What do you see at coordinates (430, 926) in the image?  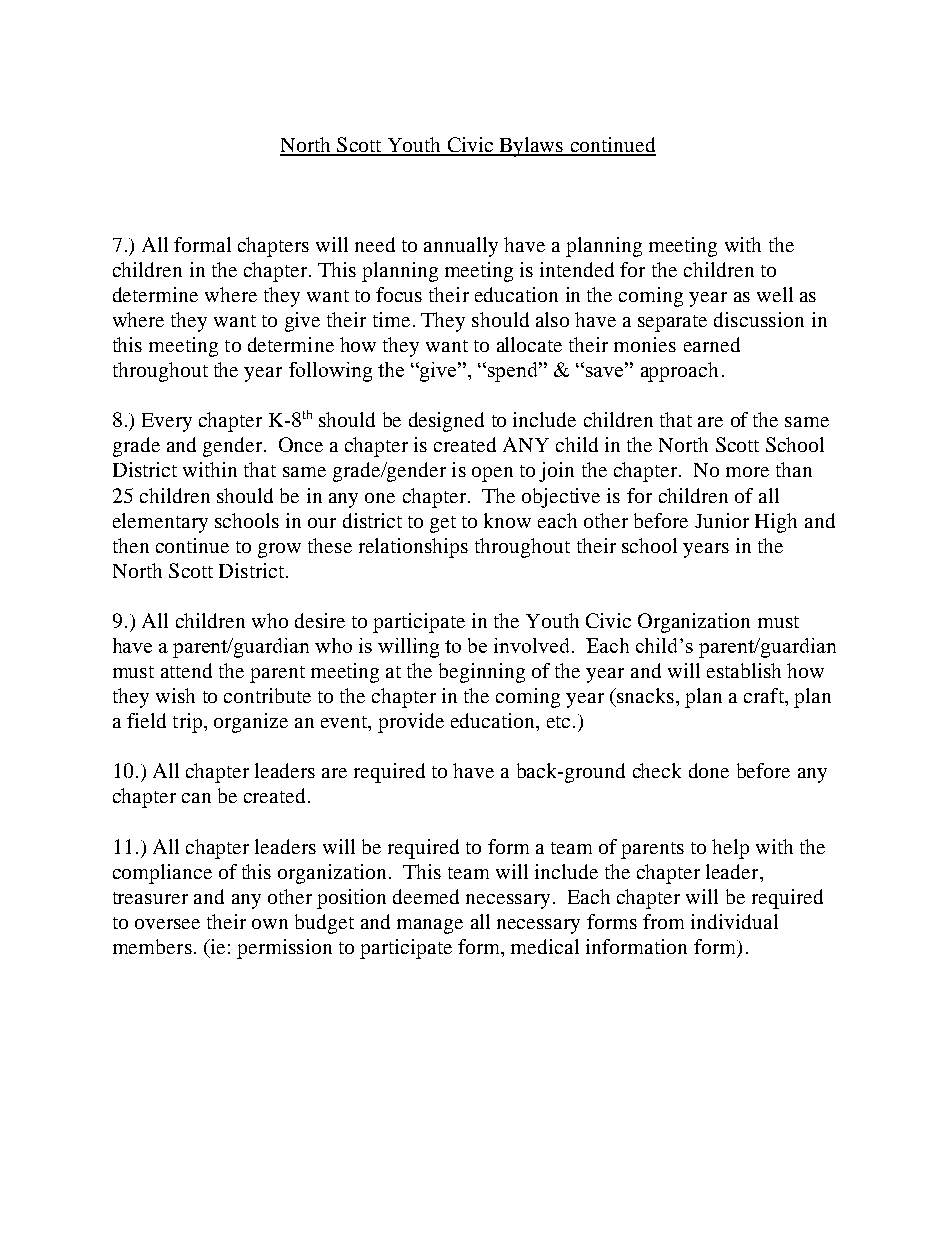 I see `manage` at bounding box center [430, 926].
